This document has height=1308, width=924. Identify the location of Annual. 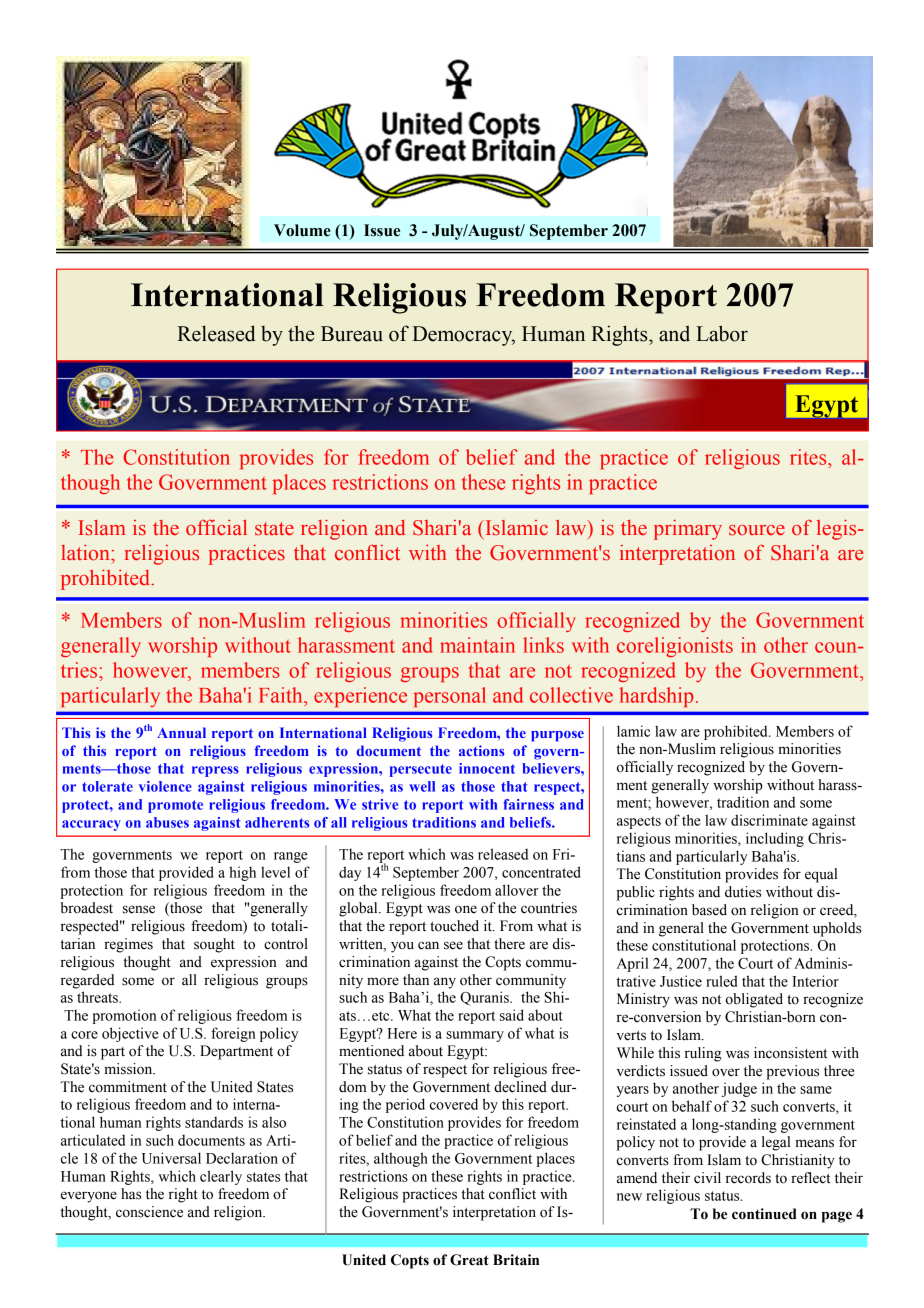
(181, 732).
